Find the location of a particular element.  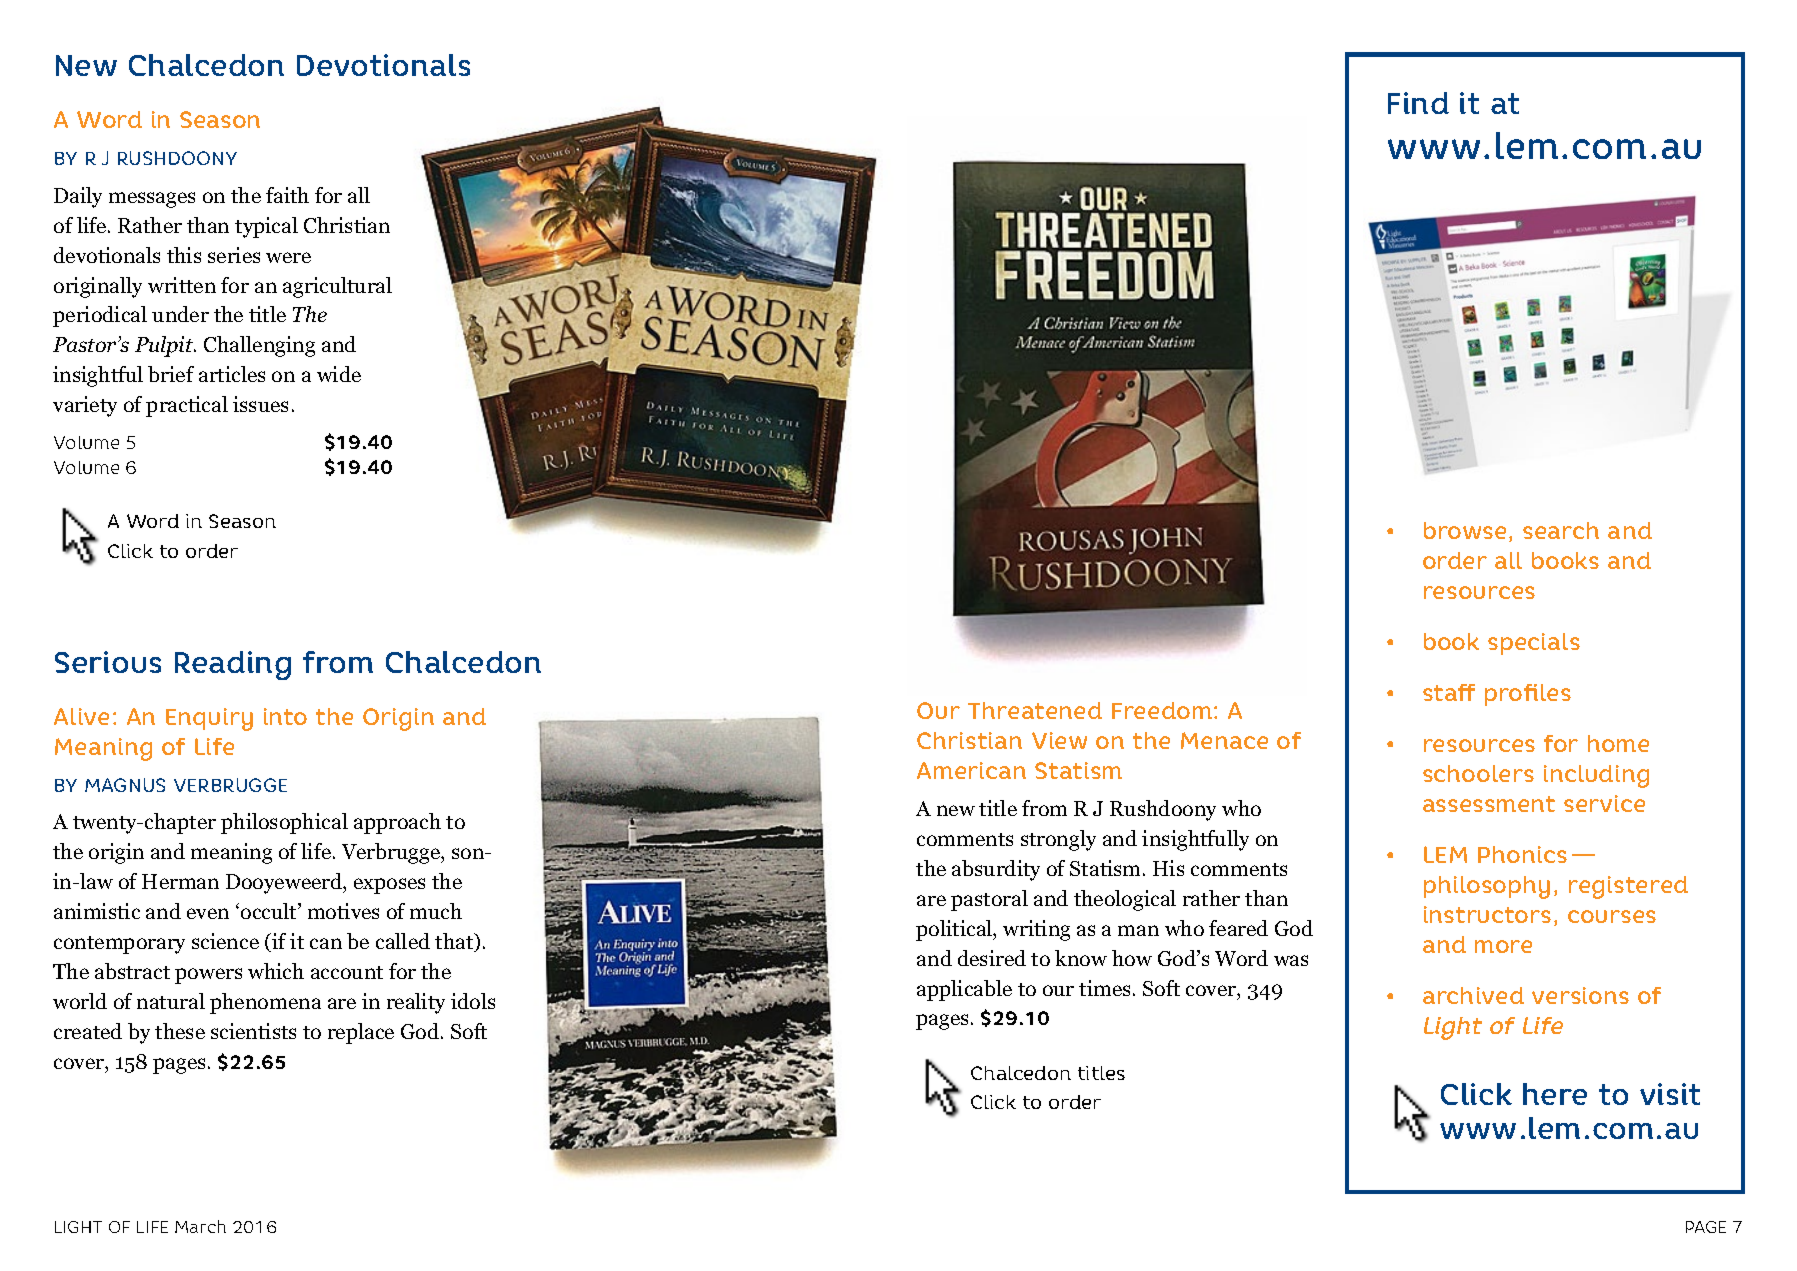

Threatened is located at coordinates (1035, 710).
